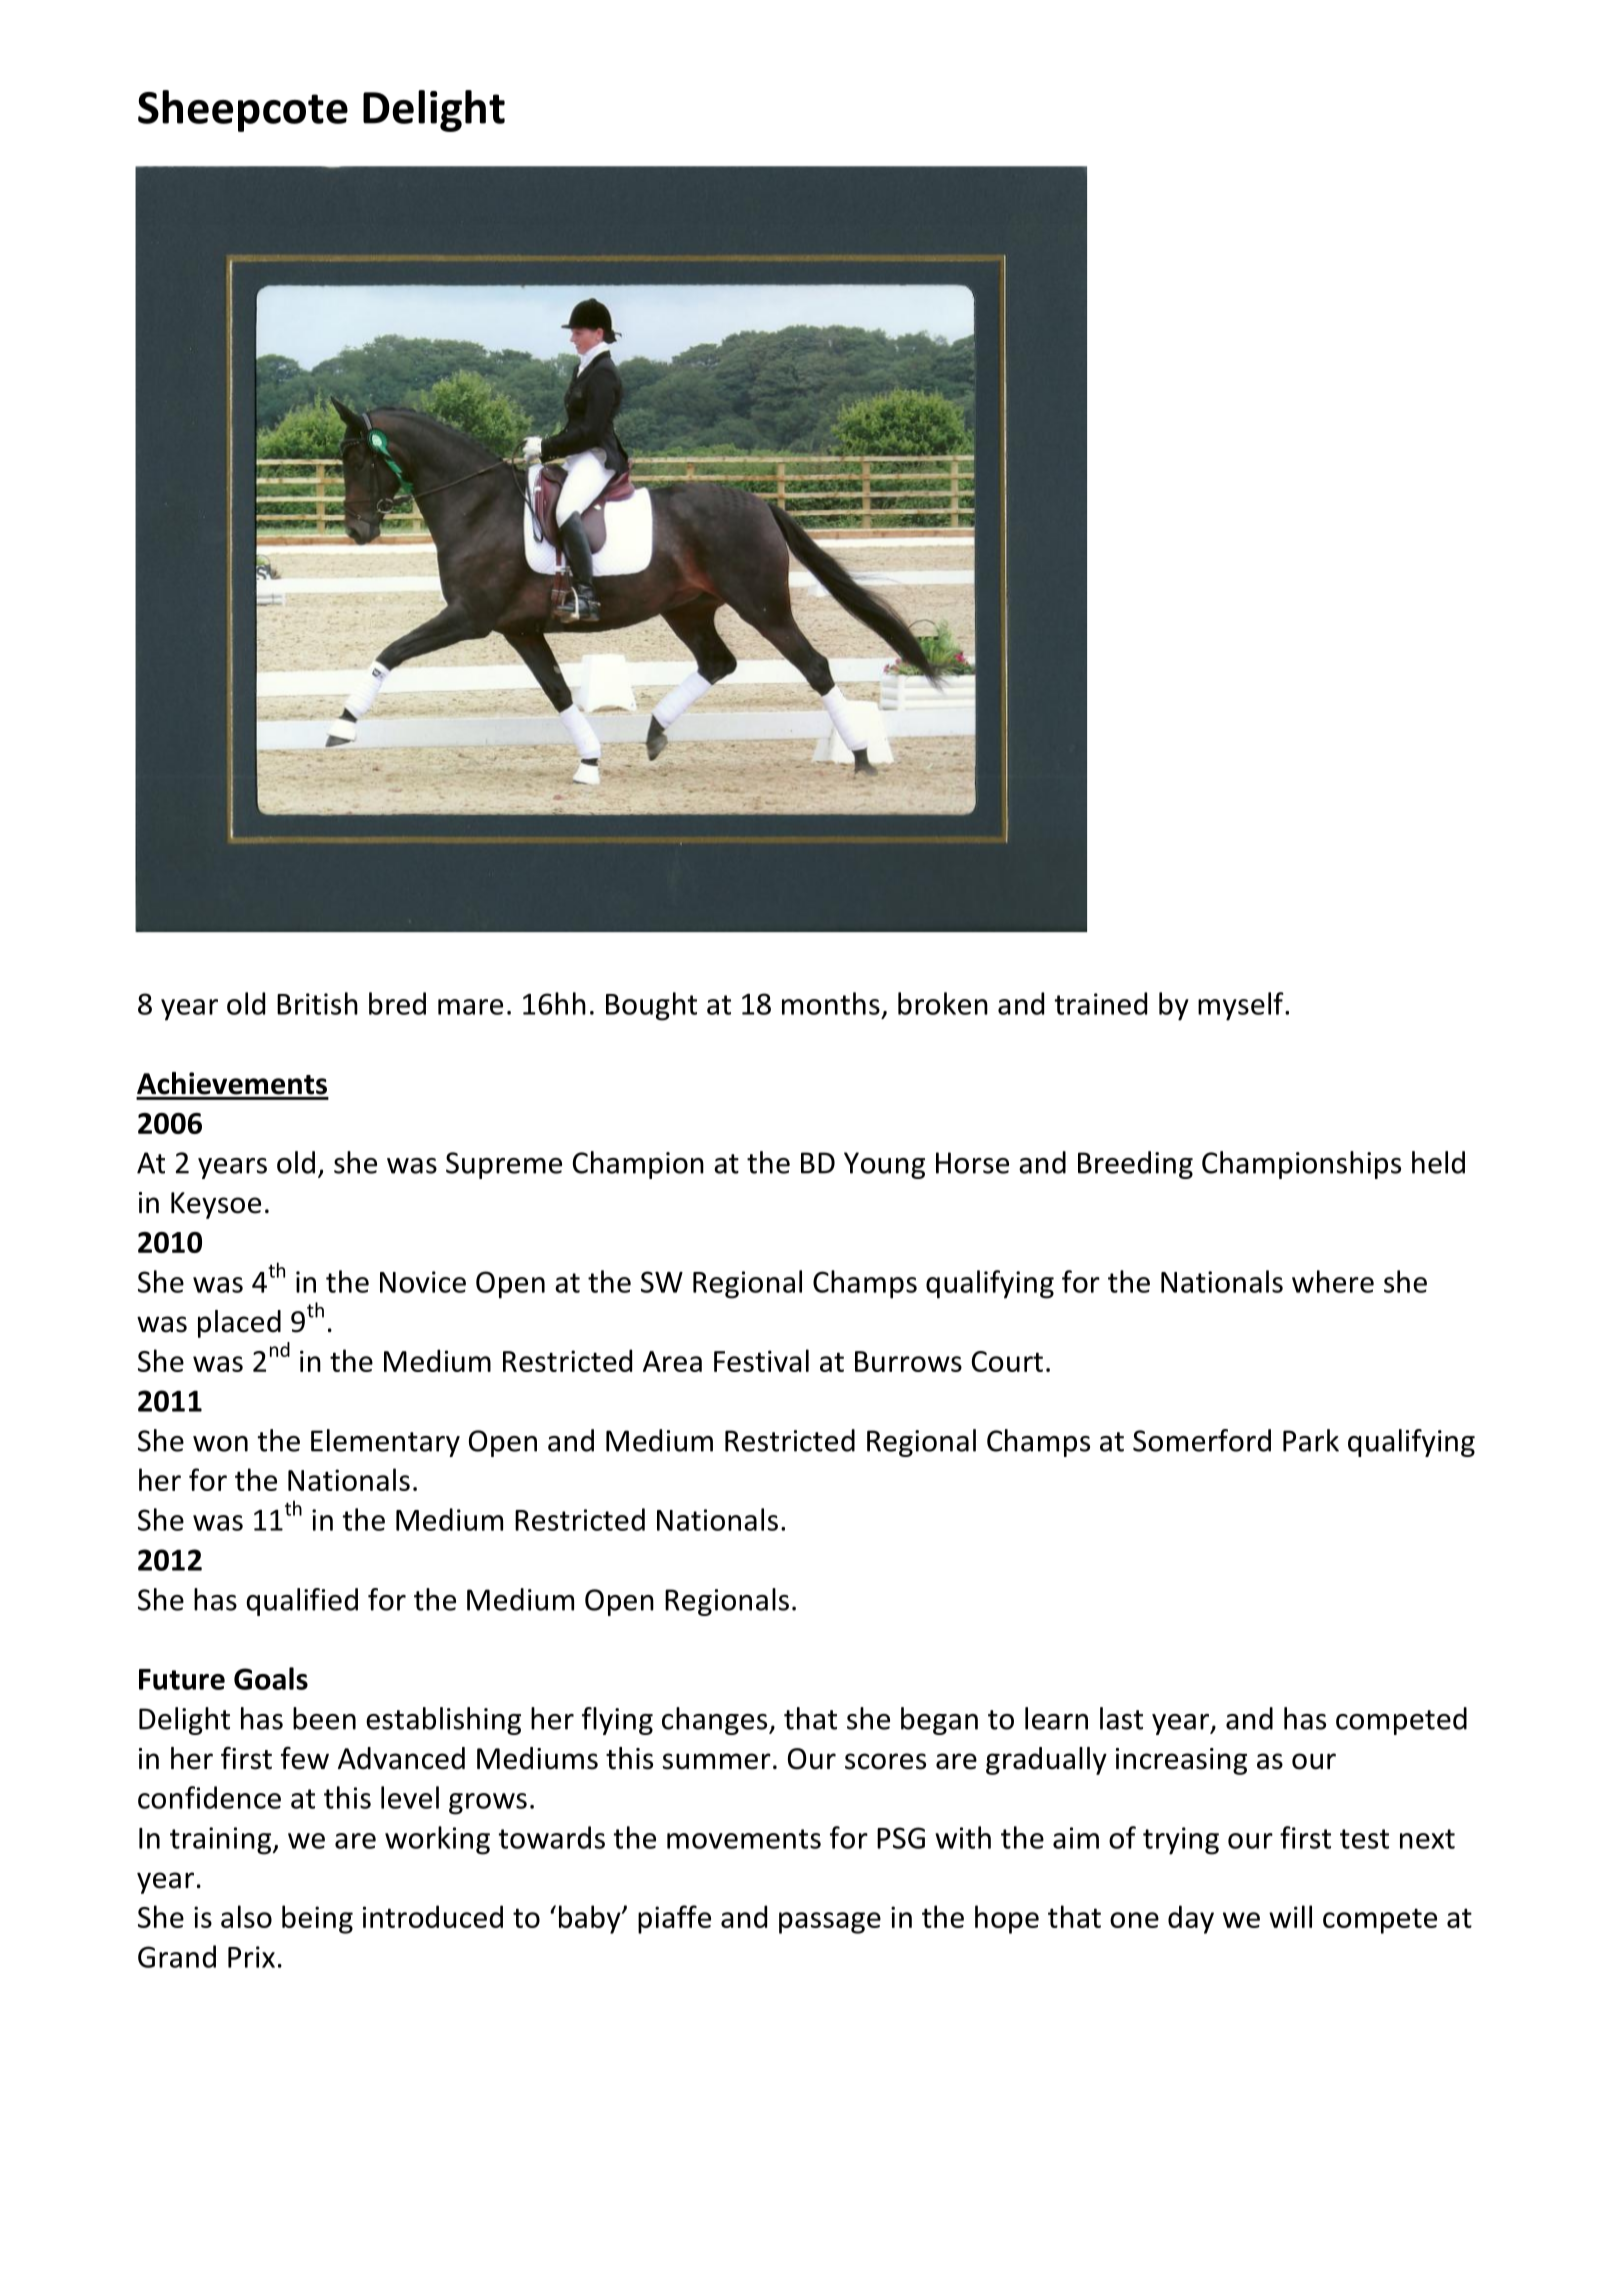  I want to click on where, so click(1333, 1281).
